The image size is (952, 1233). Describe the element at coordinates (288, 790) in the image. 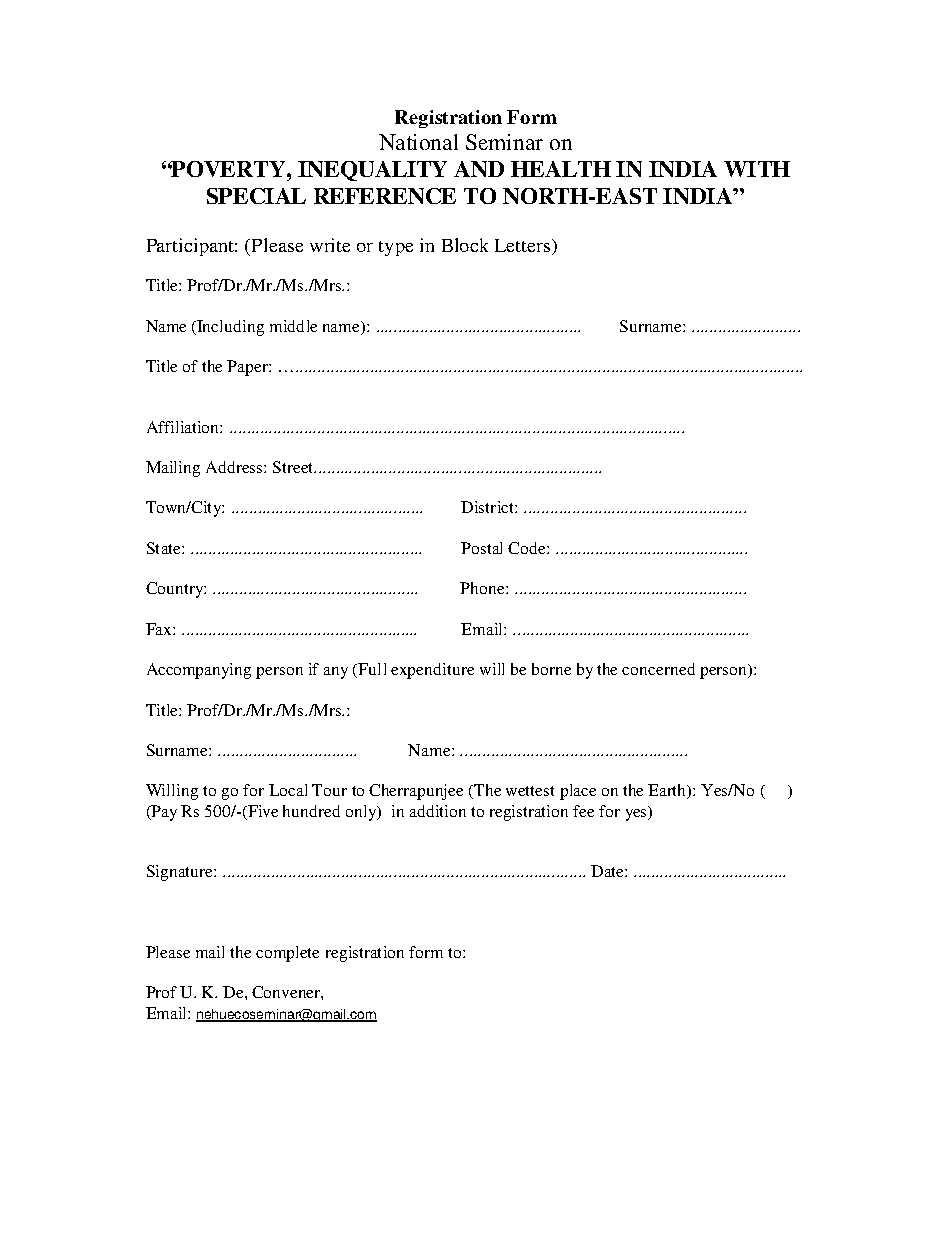

I see `Local` at that location.
